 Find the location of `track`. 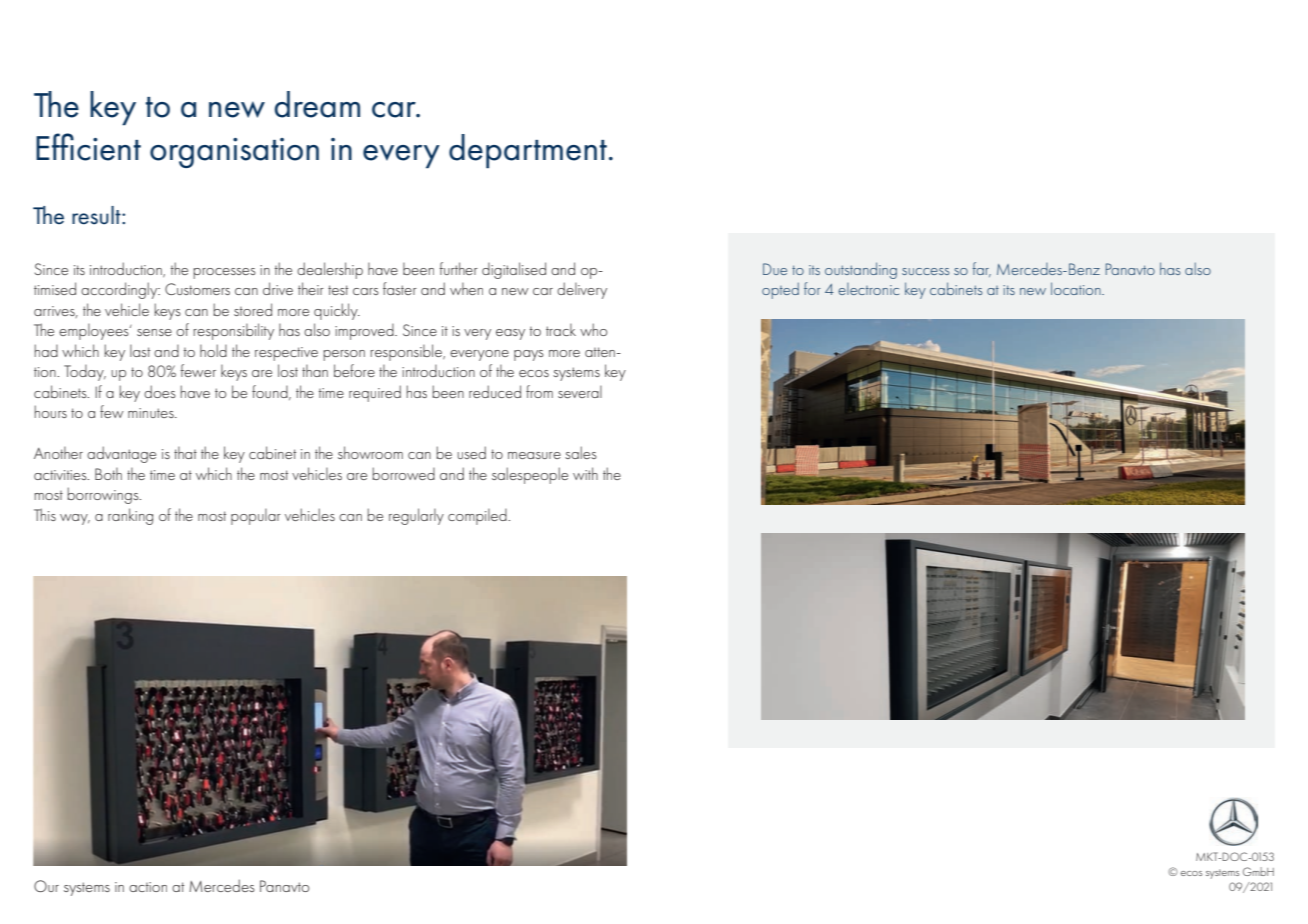

track is located at coordinates (561, 330).
